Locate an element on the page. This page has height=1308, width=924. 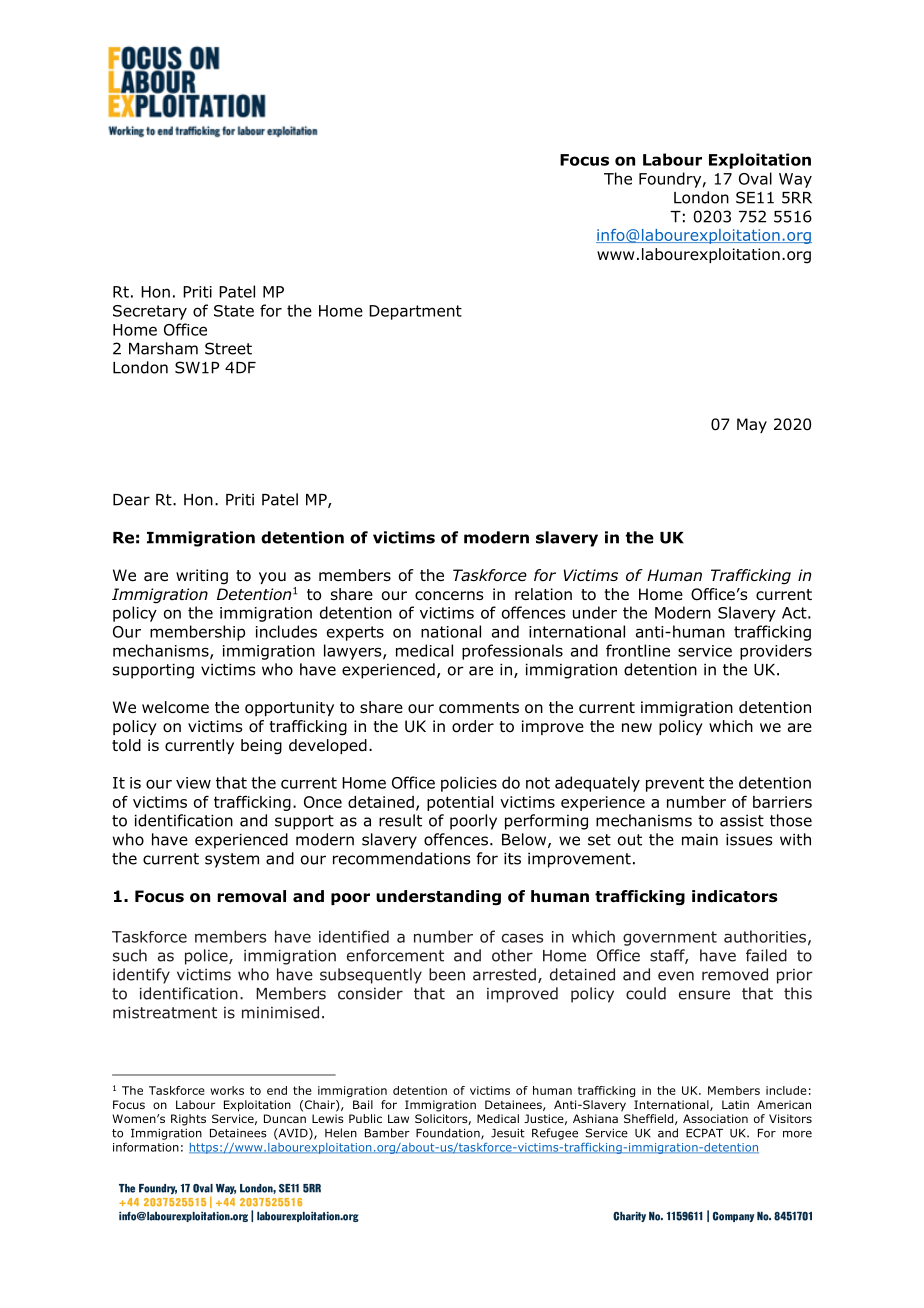
potential is located at coordinates (460, 803).
